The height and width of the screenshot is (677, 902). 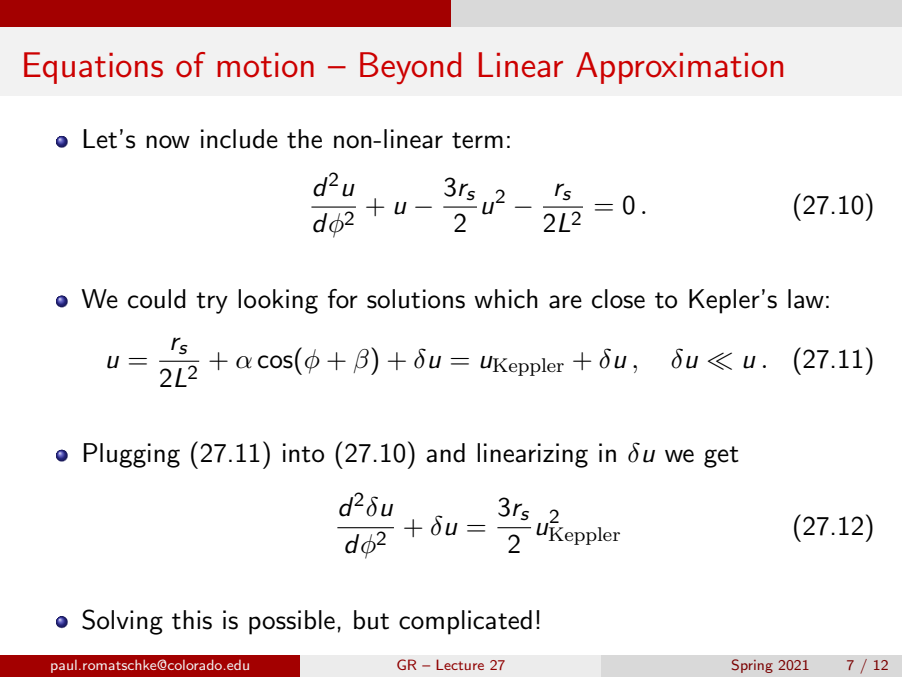 What do you see at coordinates (806, 299) in the screenshot?
I see `law` at bounding box center [806, 299].
